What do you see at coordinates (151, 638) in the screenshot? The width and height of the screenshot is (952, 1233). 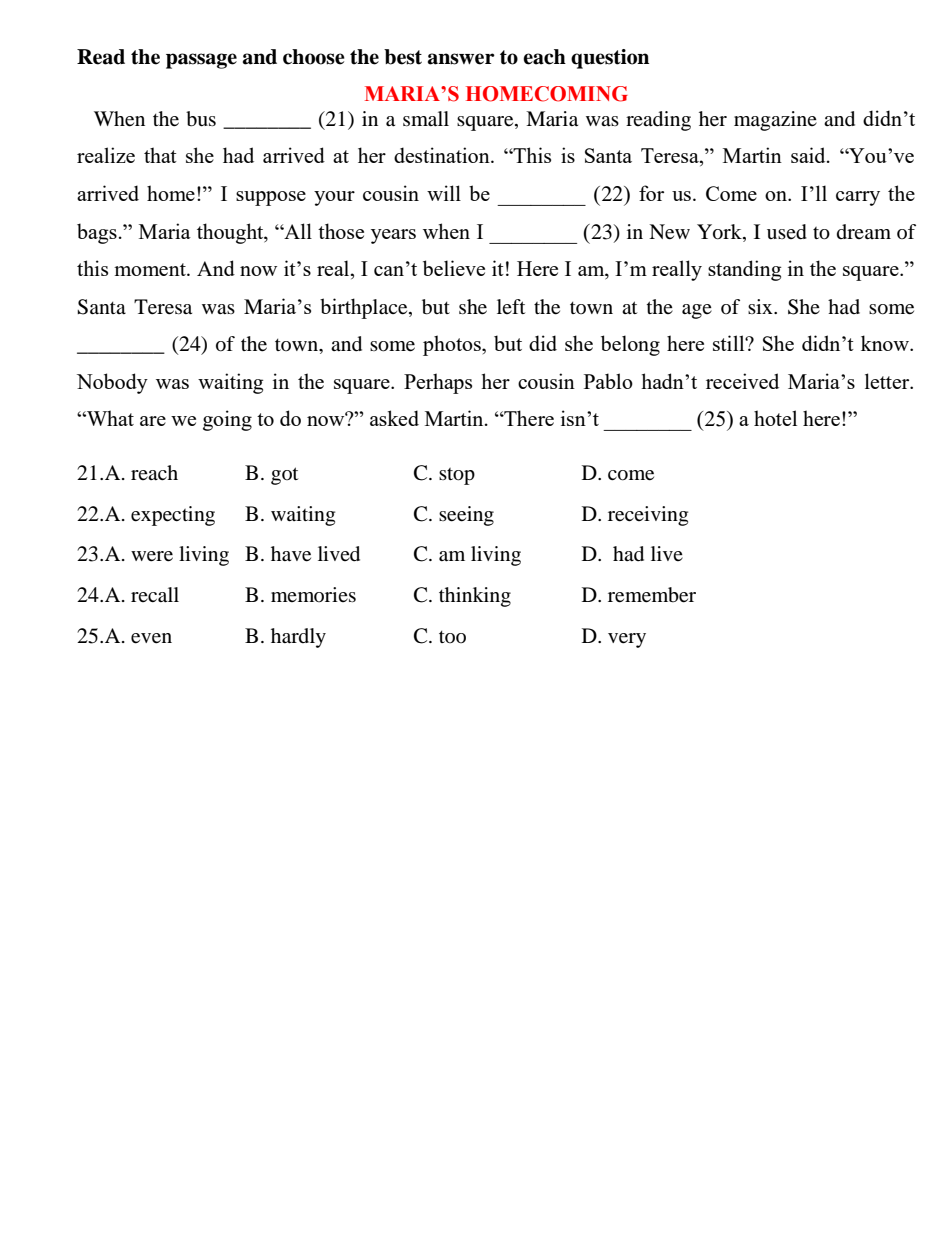 I see `even` at bounding box center [151, 638].
